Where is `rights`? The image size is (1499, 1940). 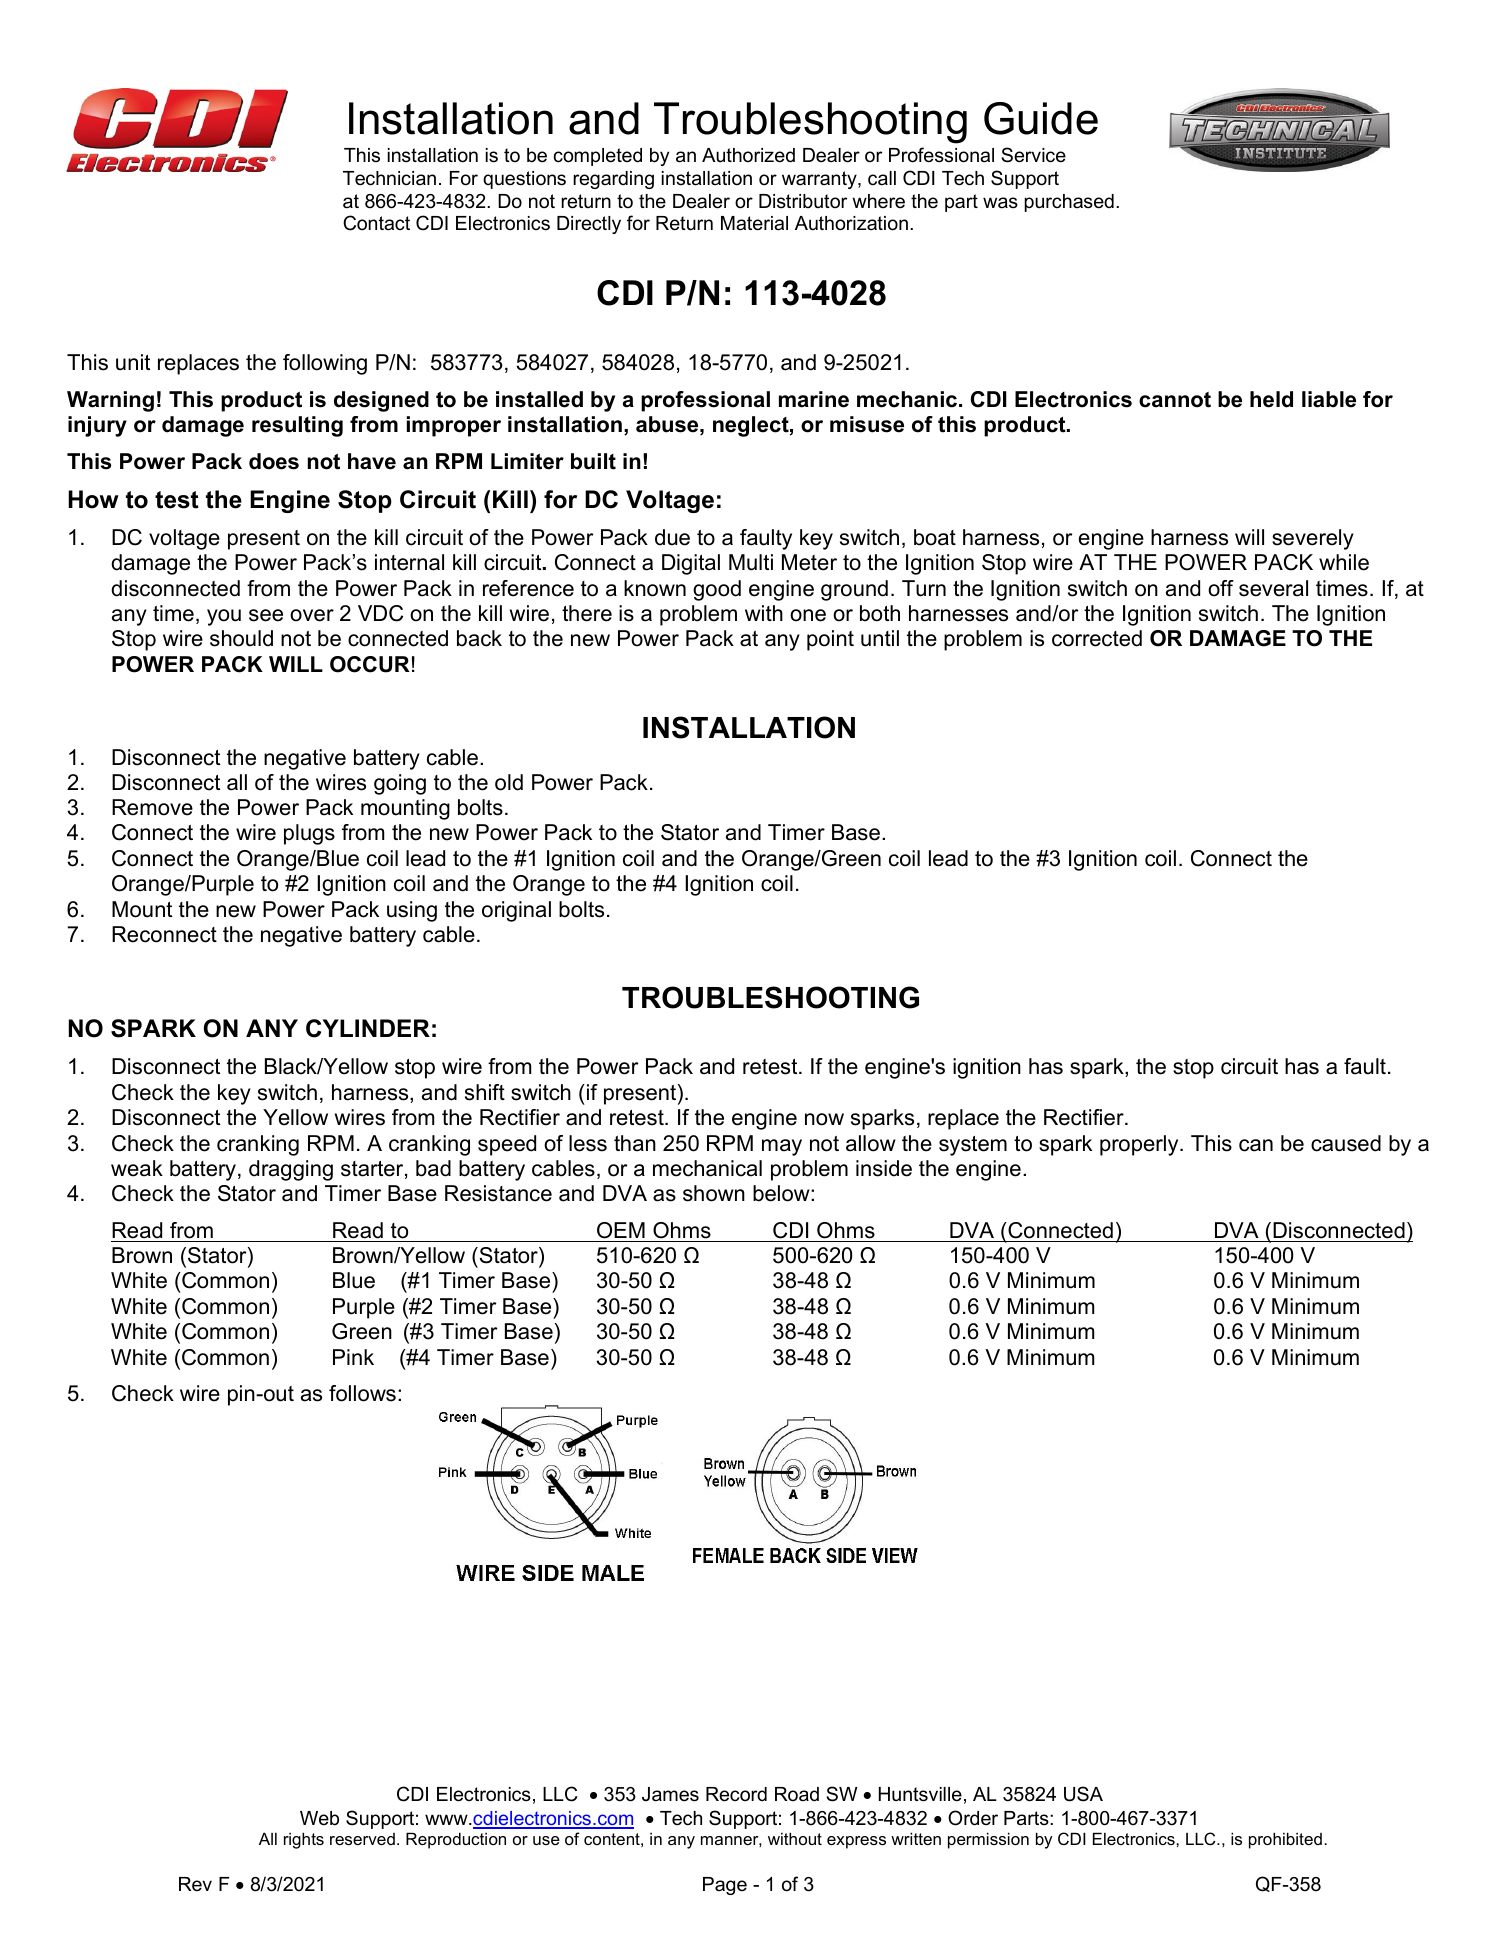
rights is located at coordinates (304, 1840).
